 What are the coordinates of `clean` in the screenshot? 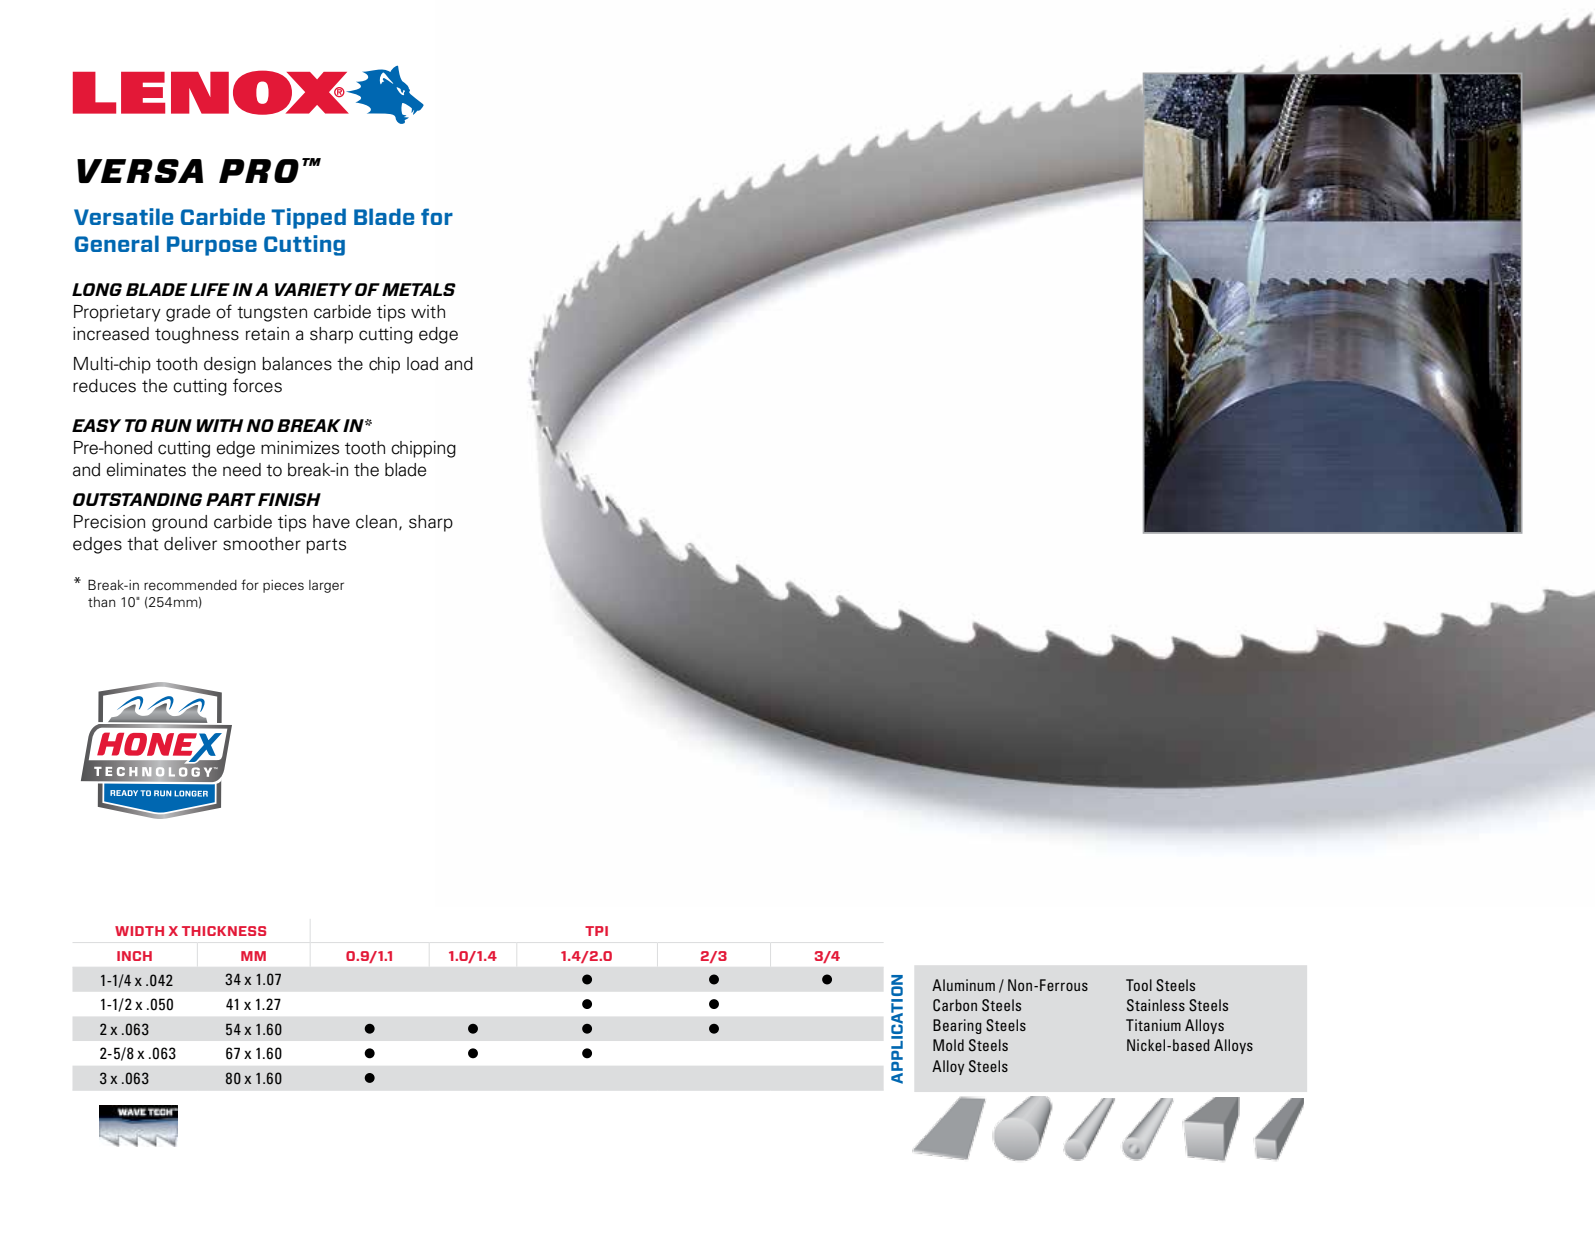 It's located at (376, 522).
